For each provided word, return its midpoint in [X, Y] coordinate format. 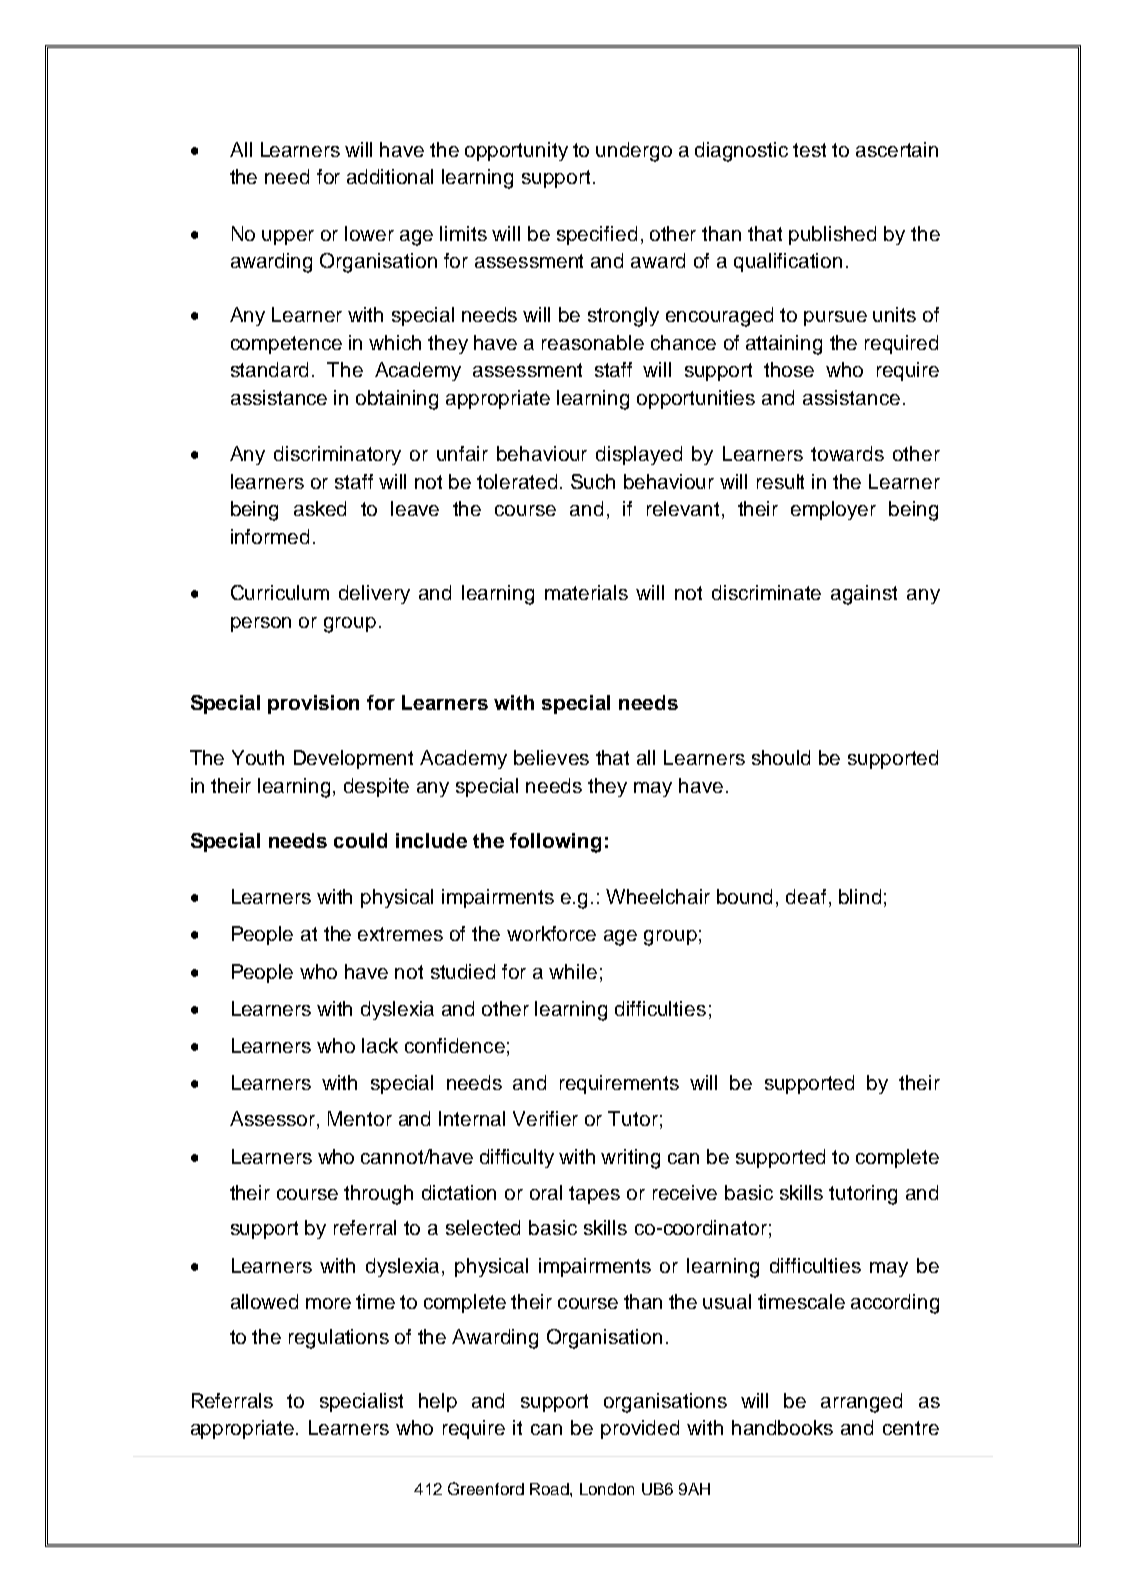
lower [369, 233]
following [555, 843]
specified [597, 235]
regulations [339, 1339]
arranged [861, 1403]
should [781, 757]
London [607, 1489]
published [832, 235]
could [360, 840]
